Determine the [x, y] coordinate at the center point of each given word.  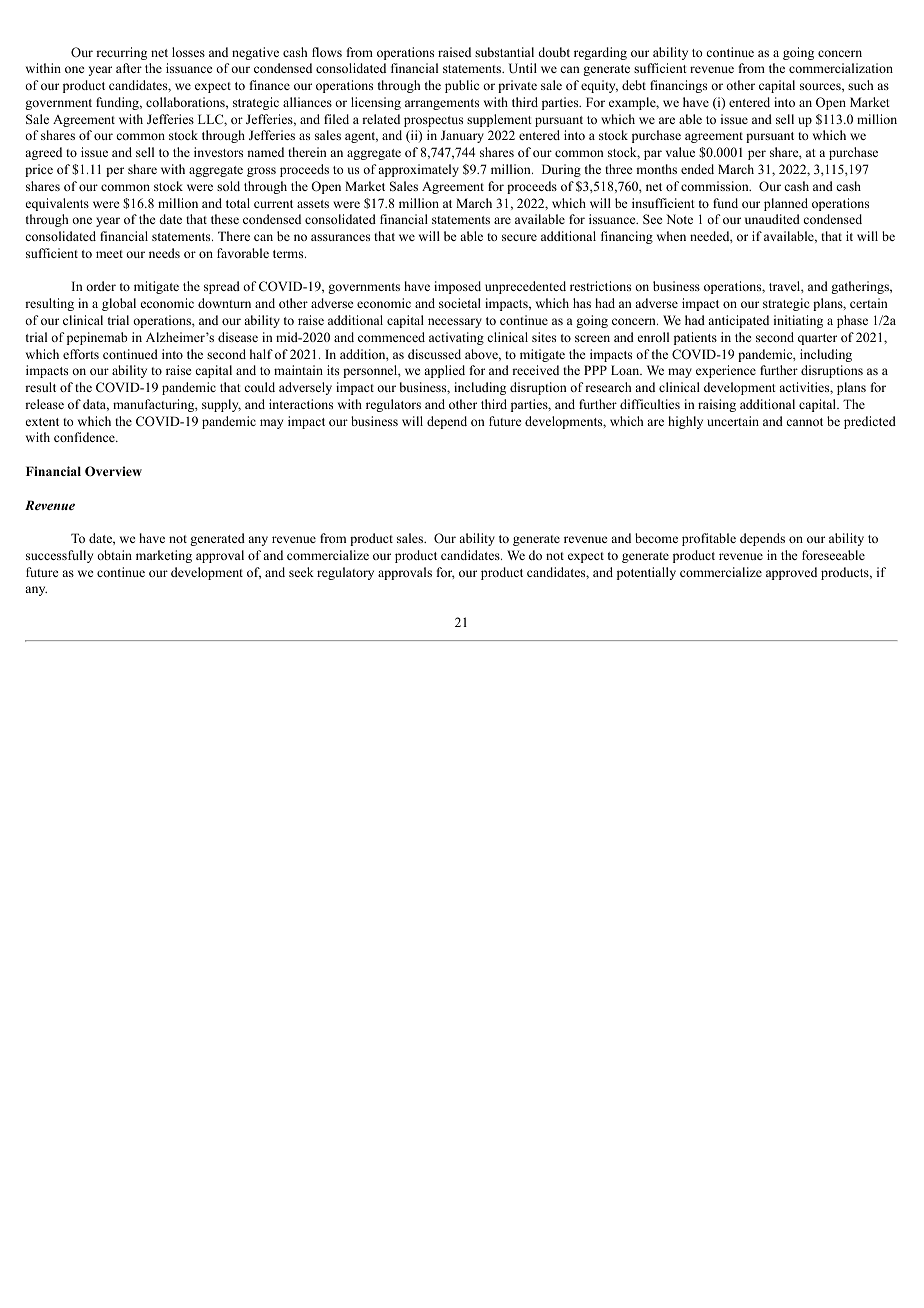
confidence [85, 437]
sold [228, 186]
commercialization [841, 68]
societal [460, 303]
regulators [393, 405]
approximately [418, 170]
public [462, 86]
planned [786, 204]
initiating [798, 321]
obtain [114, 555]
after [129, 68]
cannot [804, 422]
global [119, 304]
